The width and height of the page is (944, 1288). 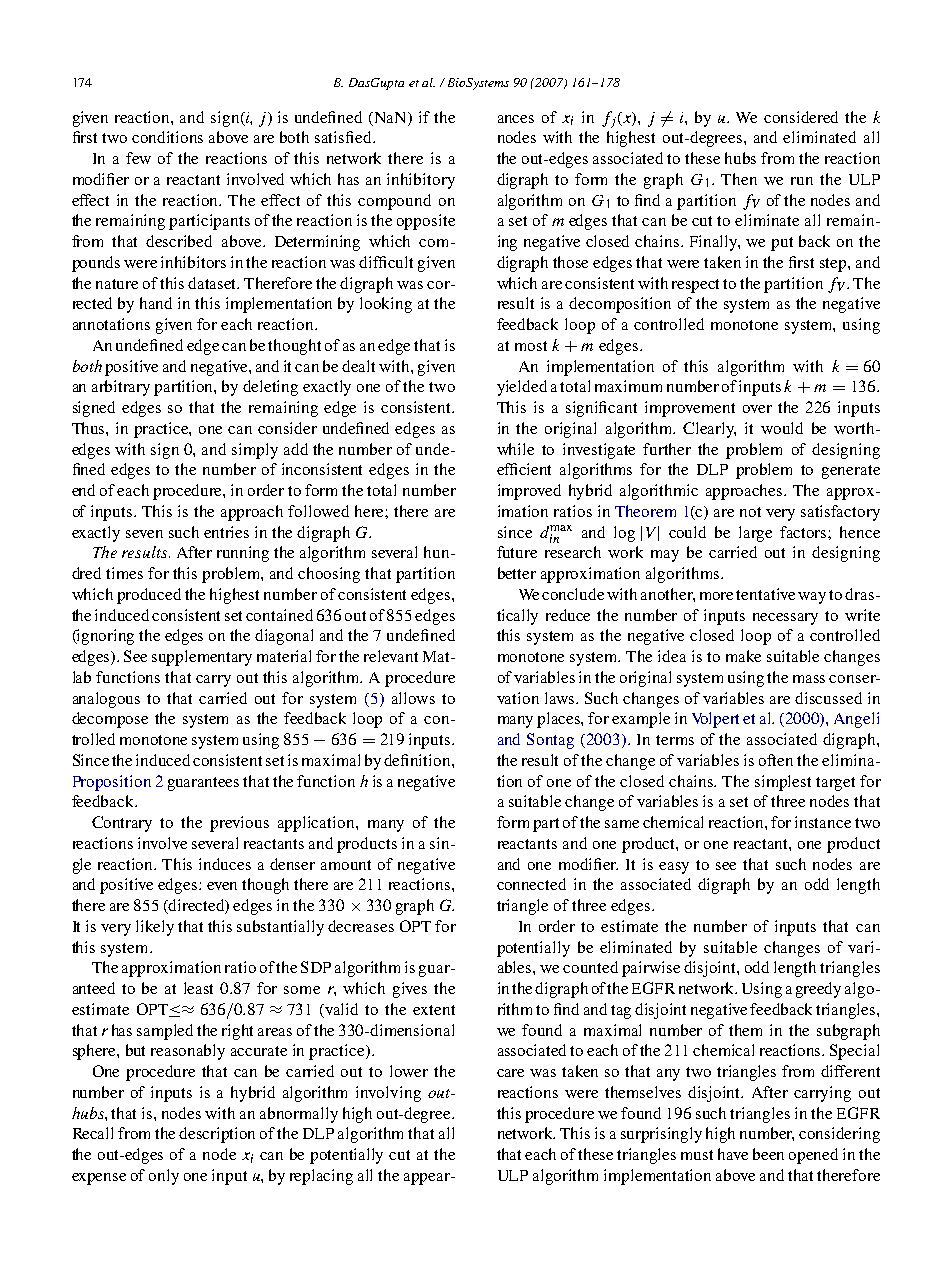 What do you see at coordinates (739, 179) in the page?
I see `Then` at bounding box center [739, 179].
